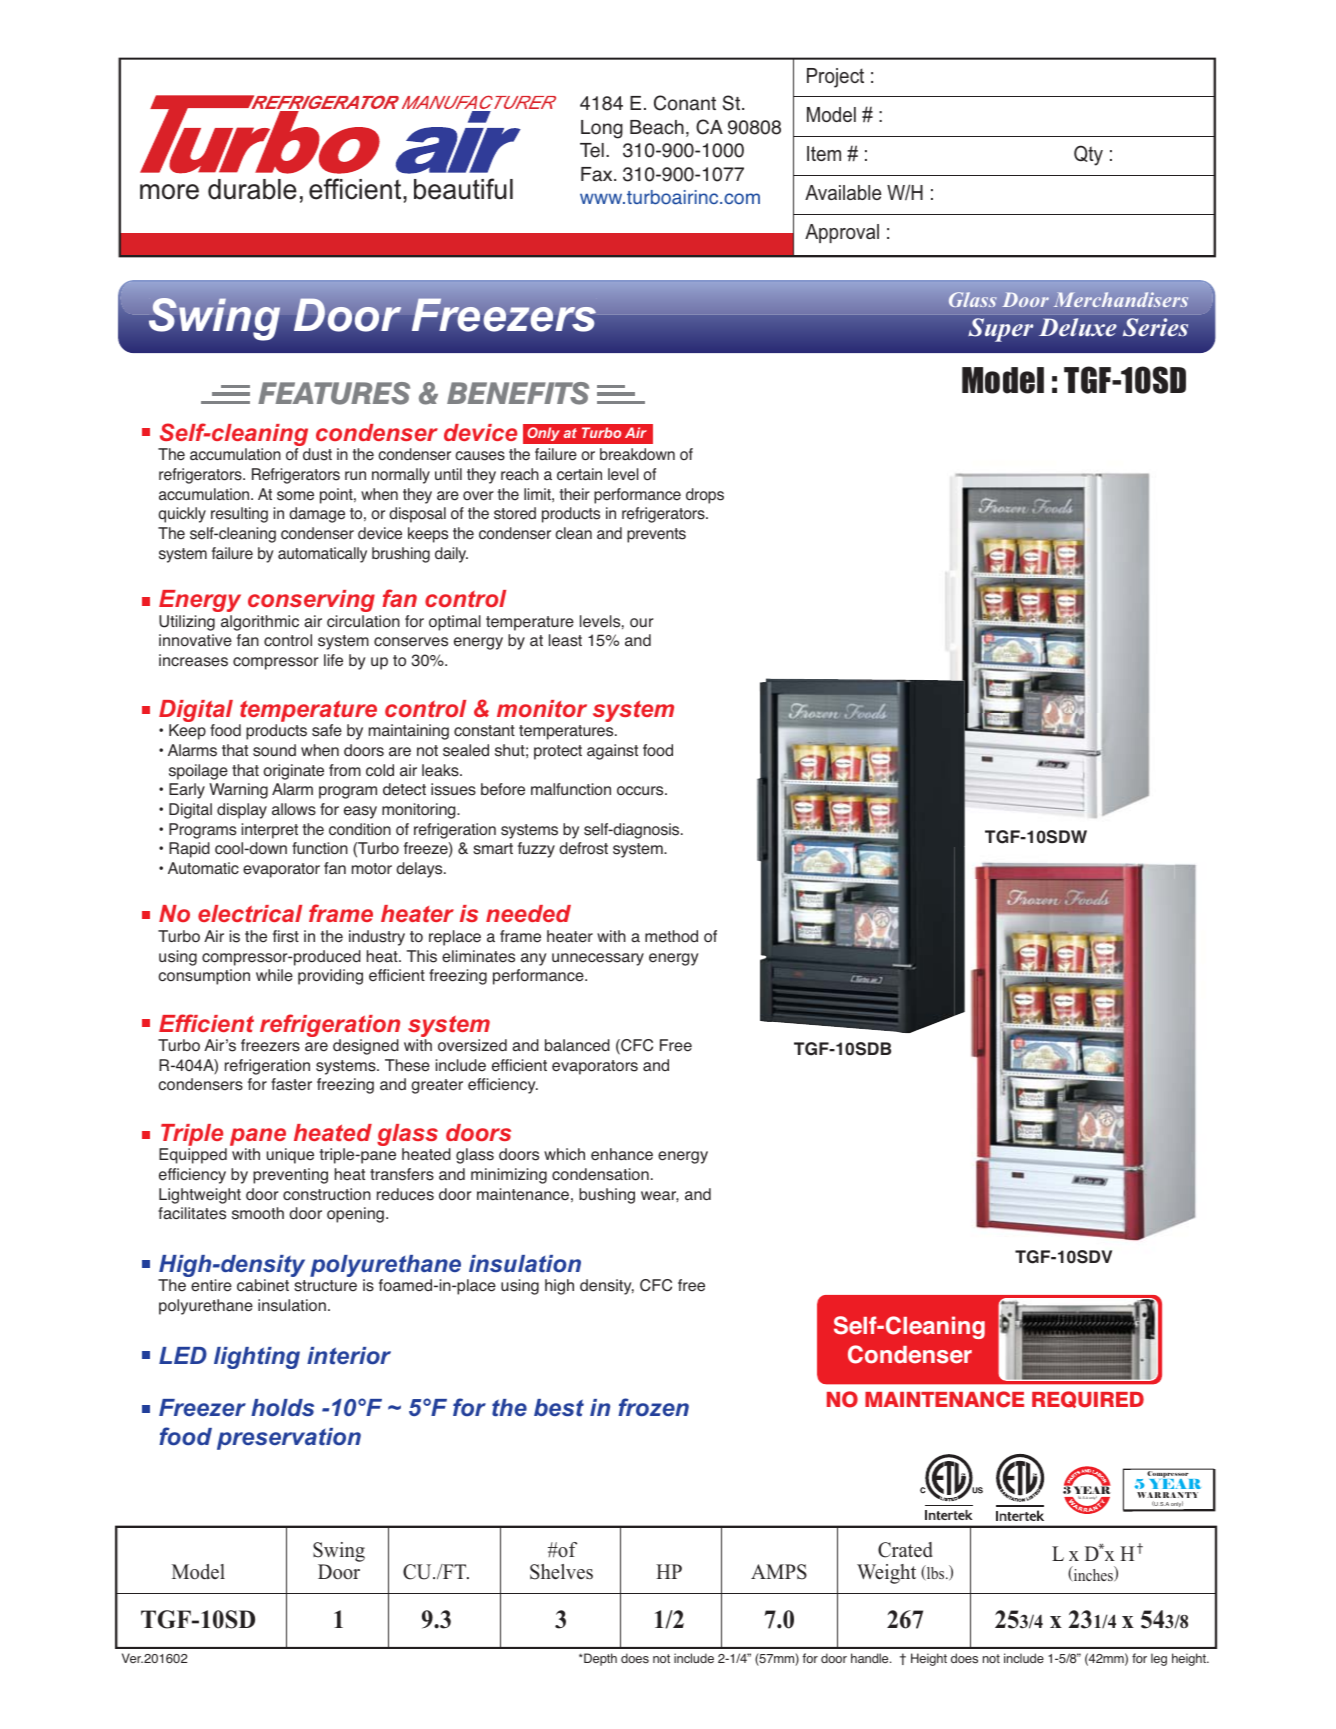  Describe the element at coordinates (291, 1084) in the image. I see `faster` at that location.
